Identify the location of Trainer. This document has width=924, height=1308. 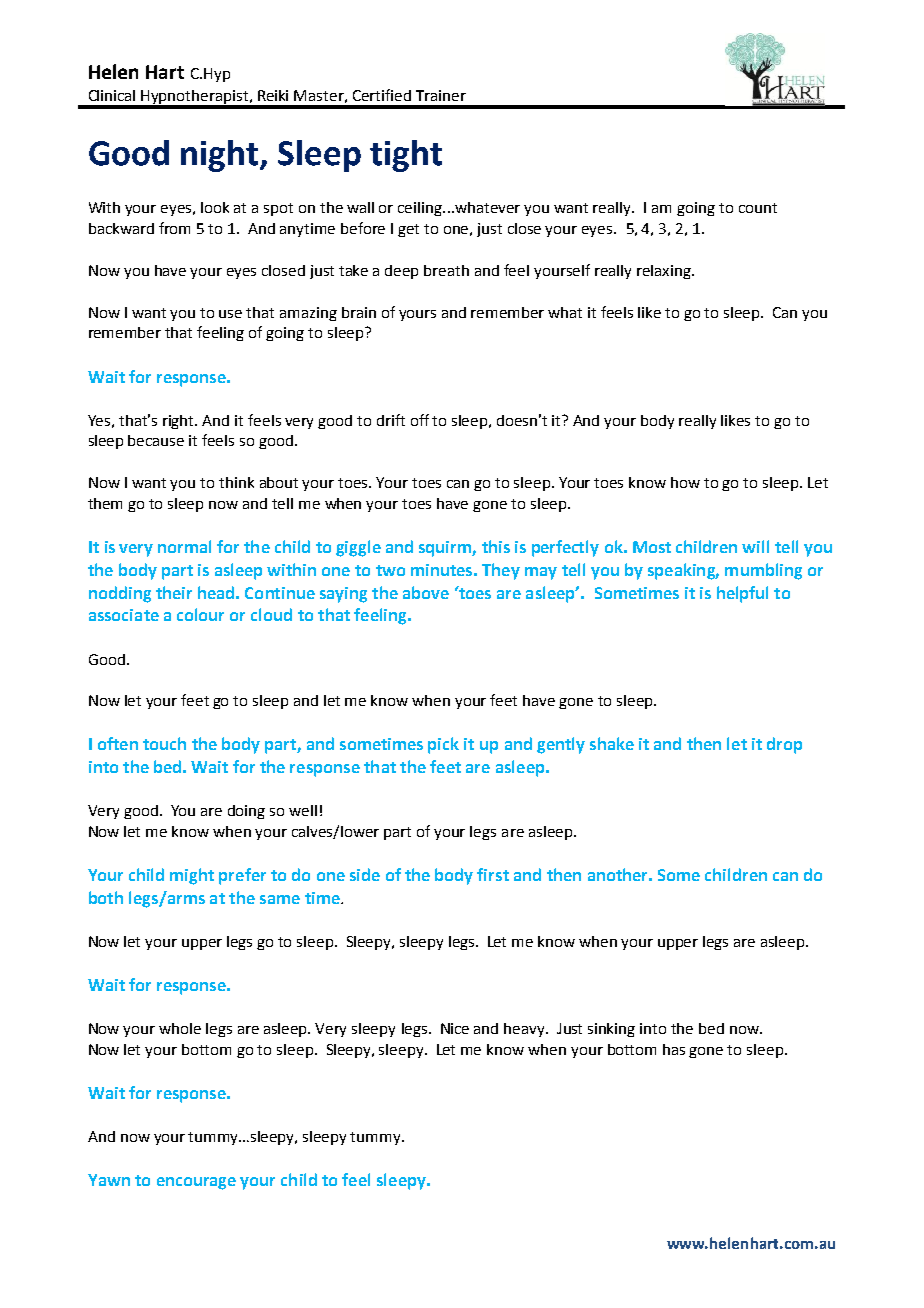
(441, 95).
